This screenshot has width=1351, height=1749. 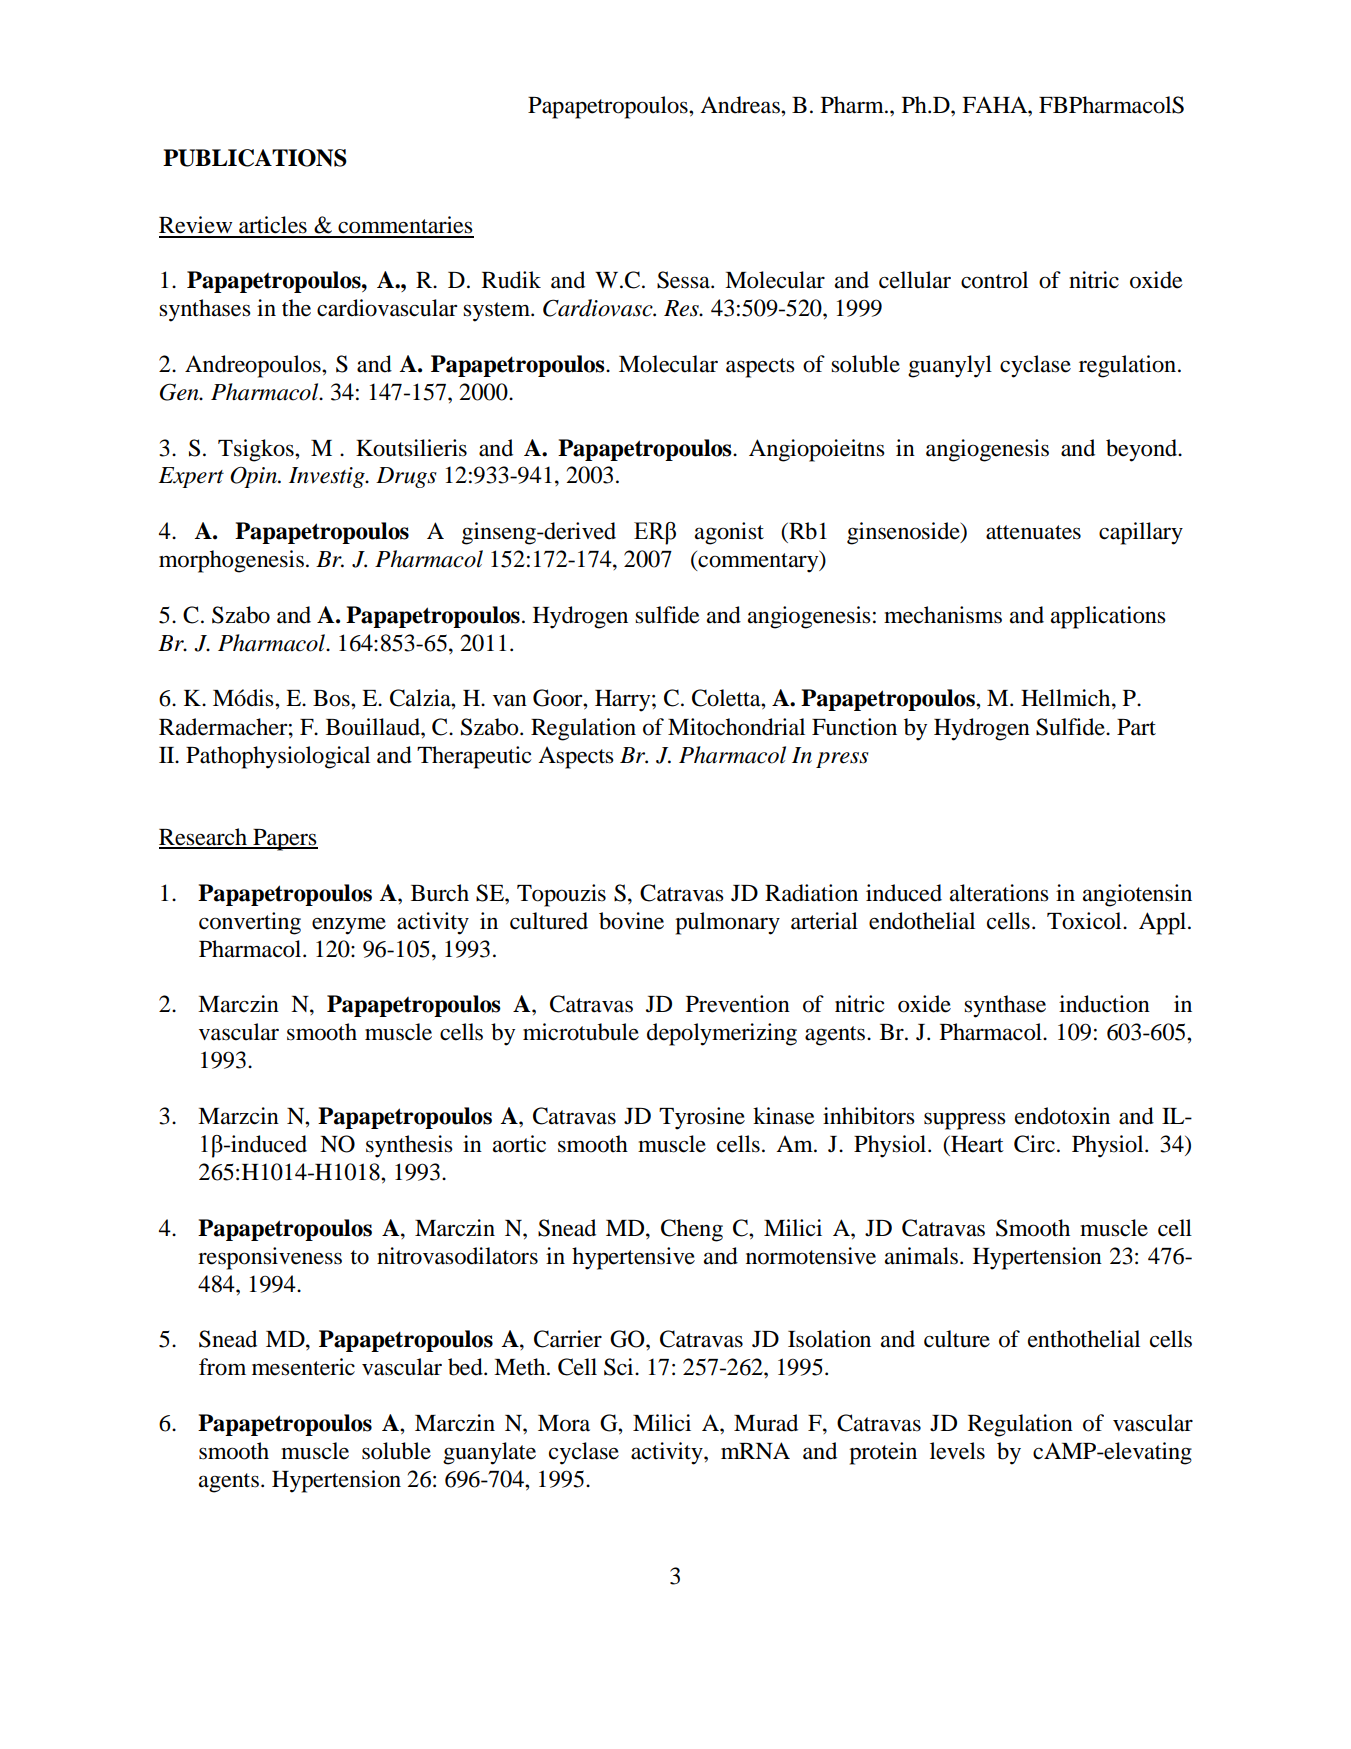 I want to click on Papers, so click(x=284, y=840).
